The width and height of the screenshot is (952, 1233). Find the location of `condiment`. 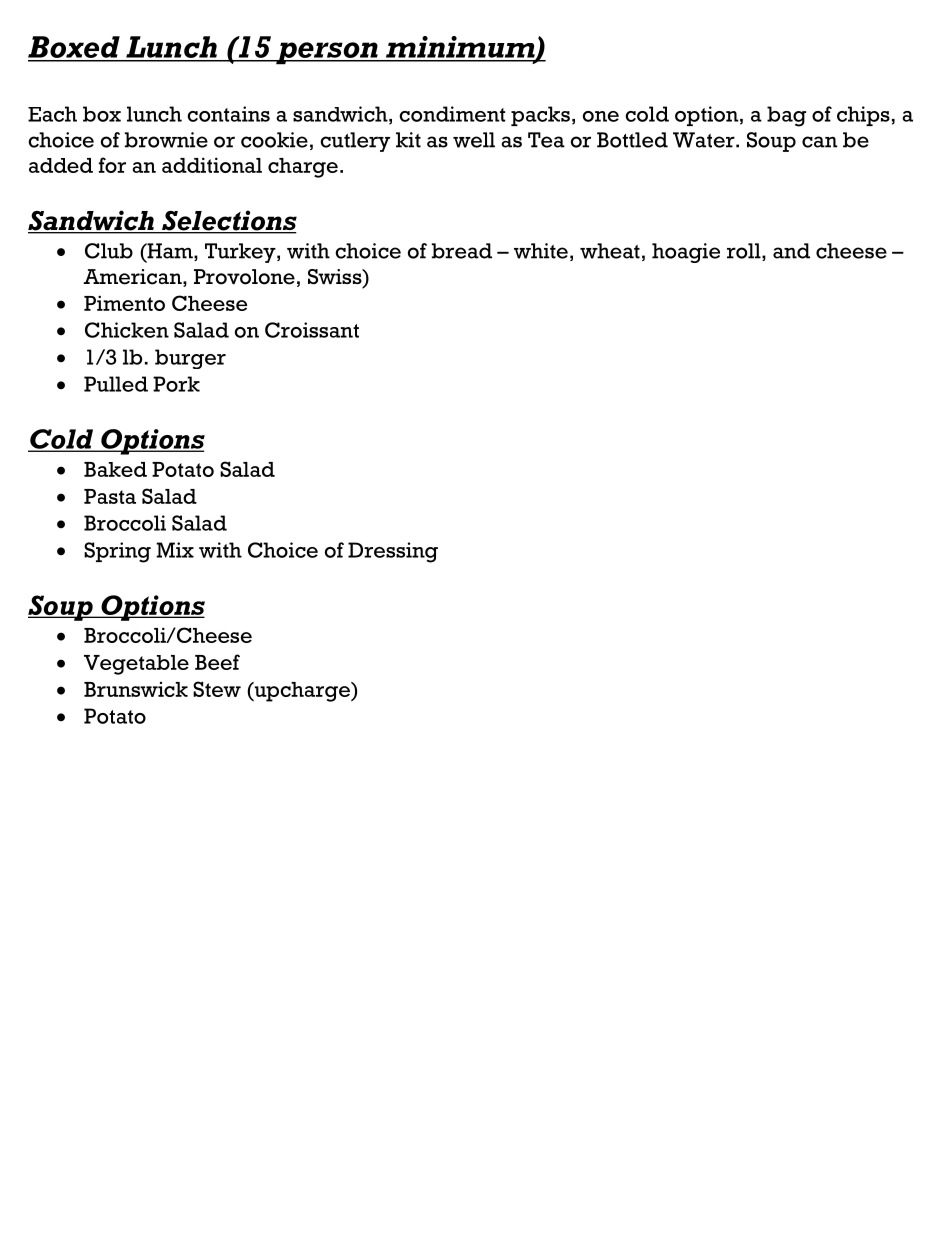

condiment is located at coordinates (452, 114).
